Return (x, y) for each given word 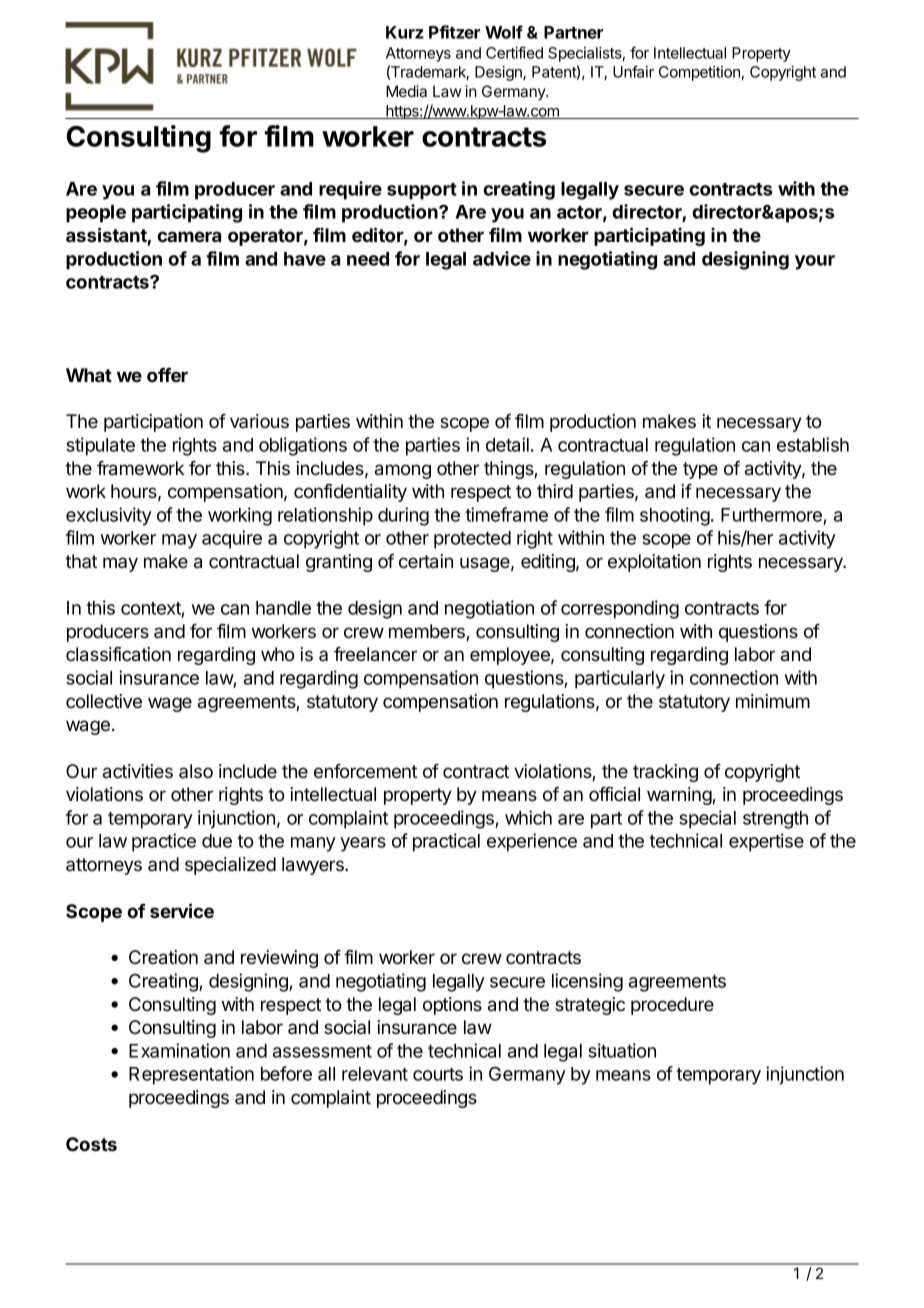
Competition (699, 73)
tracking (665, 773)
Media (406, 91)
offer (167, 375)
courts (438, 1074)
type (700, 470)
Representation (191, 1075)
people (96, 214)
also (196, 771)
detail (507, 444)
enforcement (365, 771)
